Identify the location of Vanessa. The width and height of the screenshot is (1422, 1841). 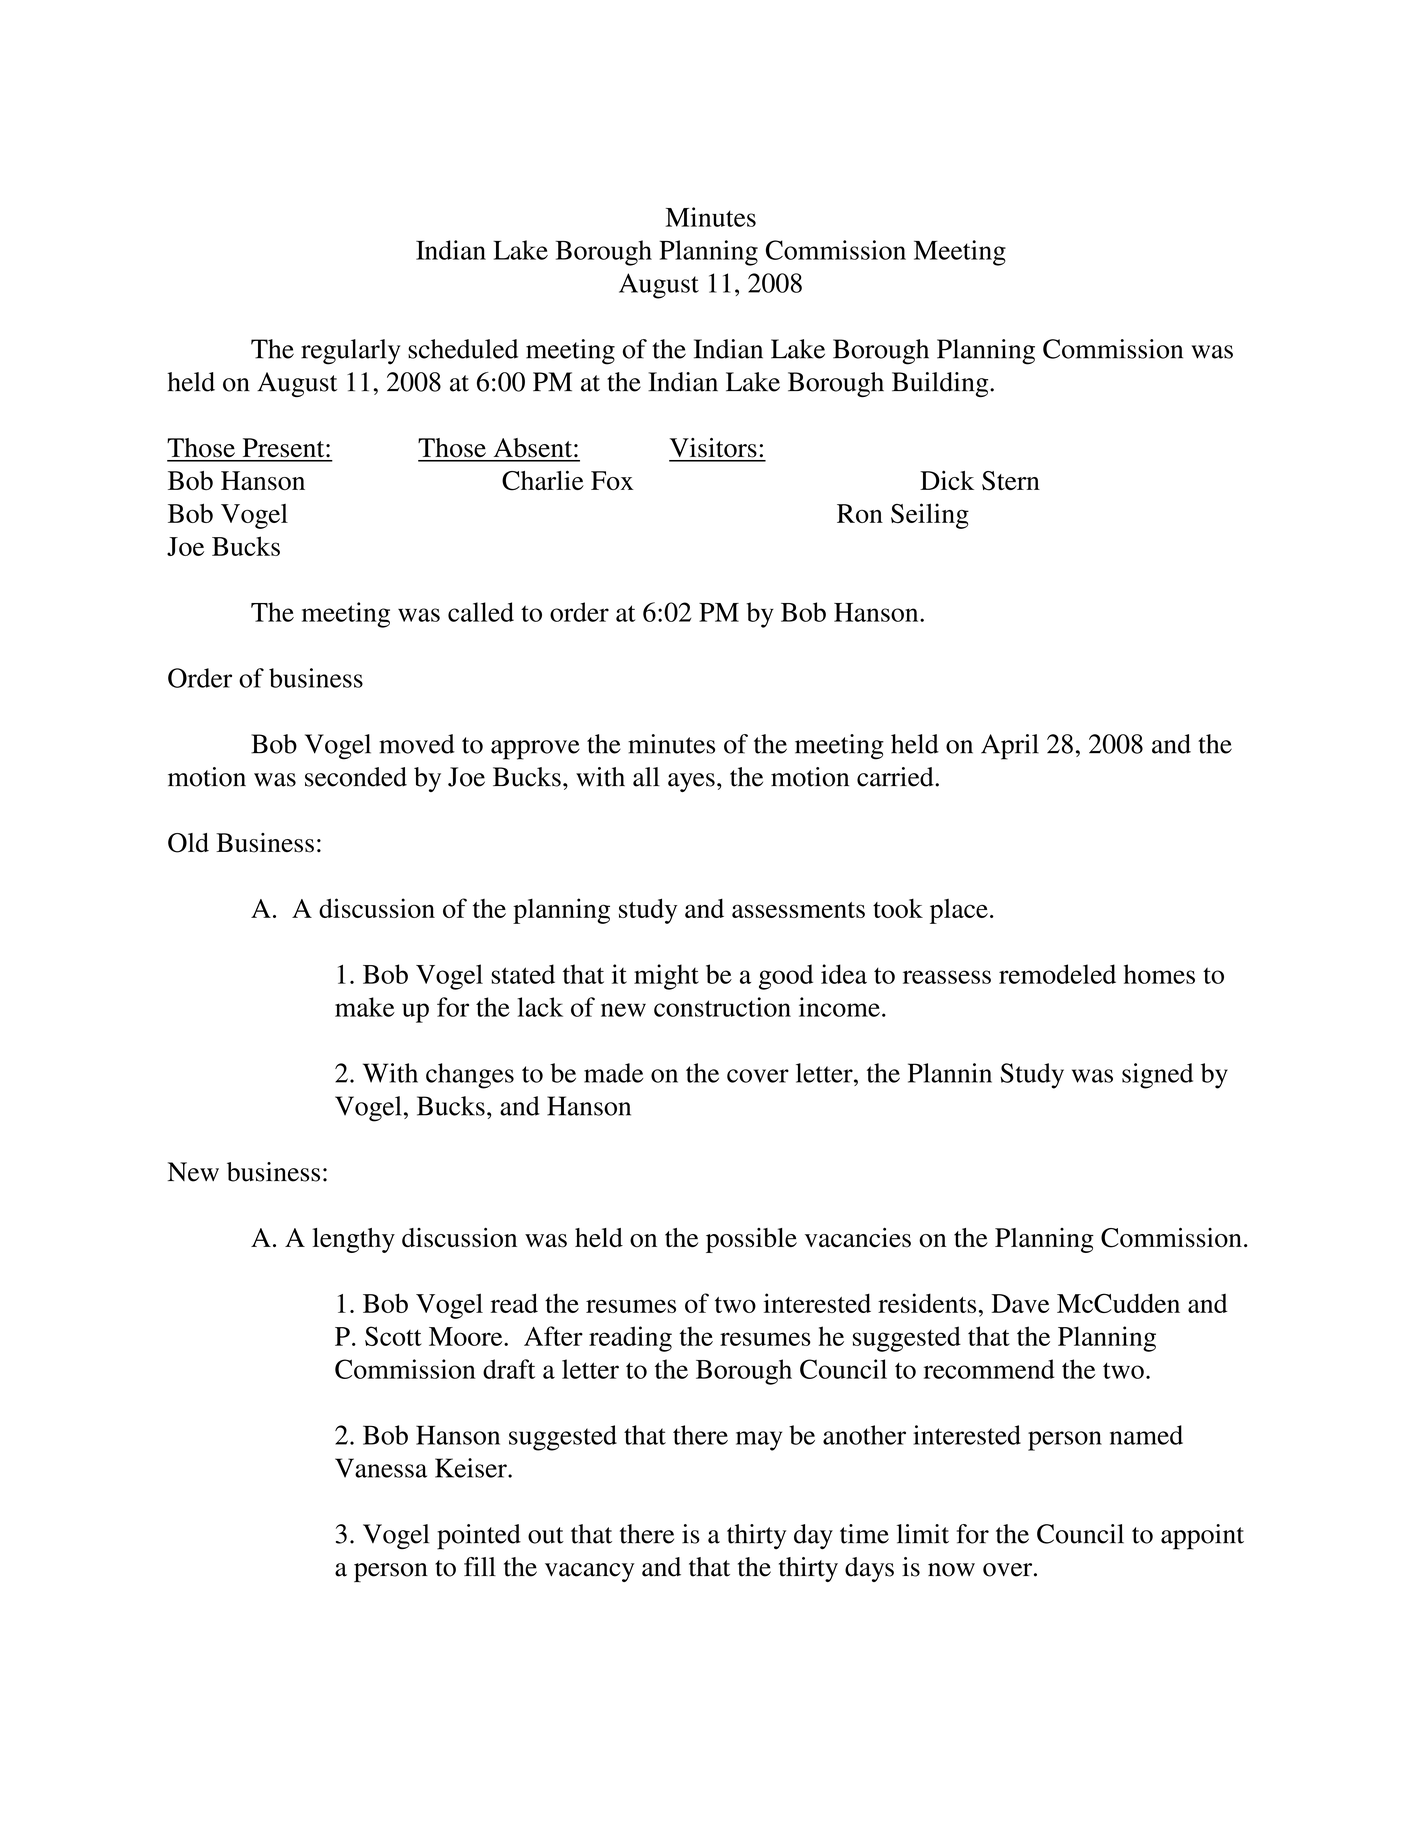
(381, 1468).
